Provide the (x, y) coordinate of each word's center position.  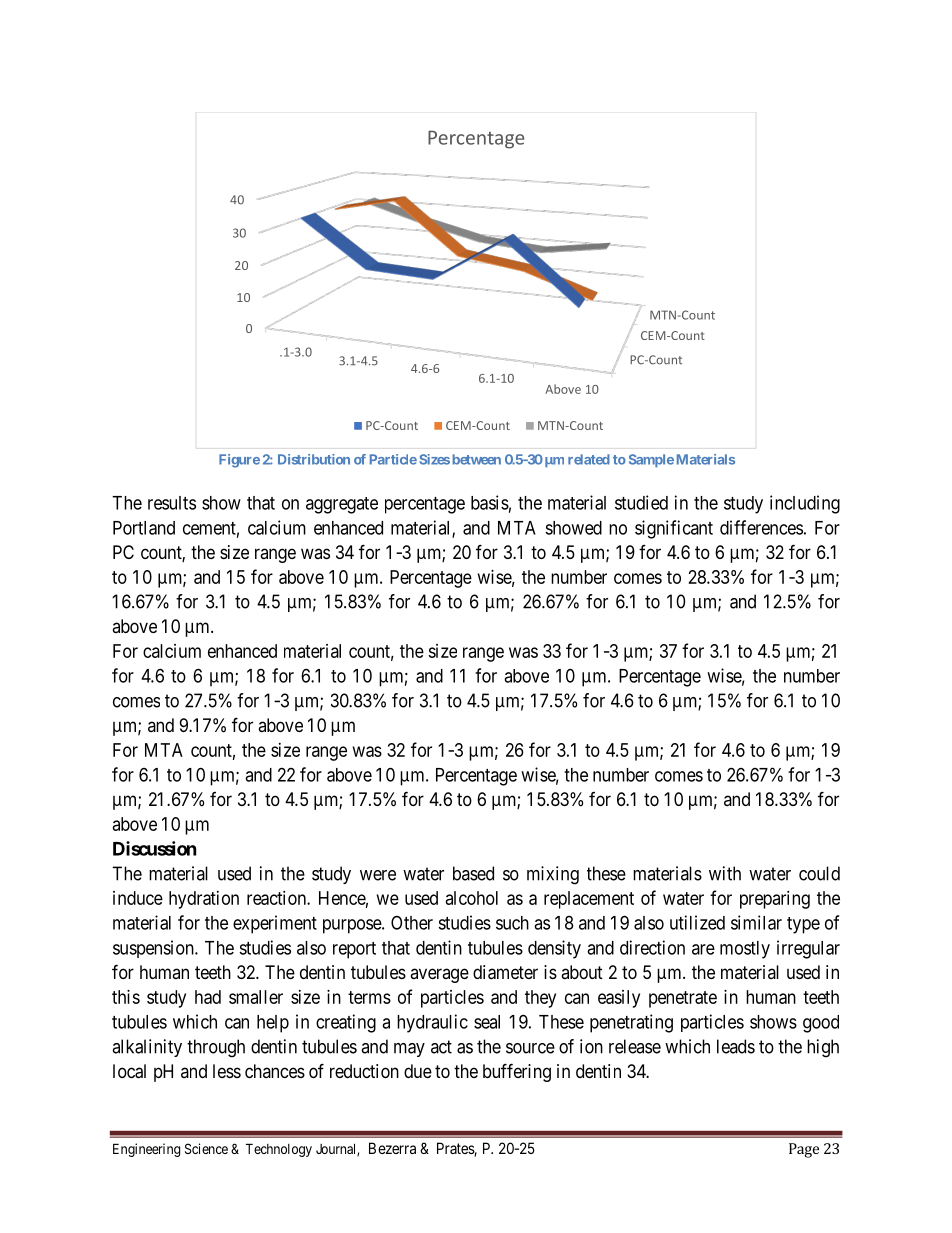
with (725, 873)
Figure (239, 461)
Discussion (155, 848)
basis (490, 502)
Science (206, 1148)
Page (804, 1150)
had (208, 997)
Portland (144, 528)
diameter (505, 972)
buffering (517, 1072)
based (473, 873)
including (805, 504)
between (477, 459)
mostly (745, 950)
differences (761, 527)
